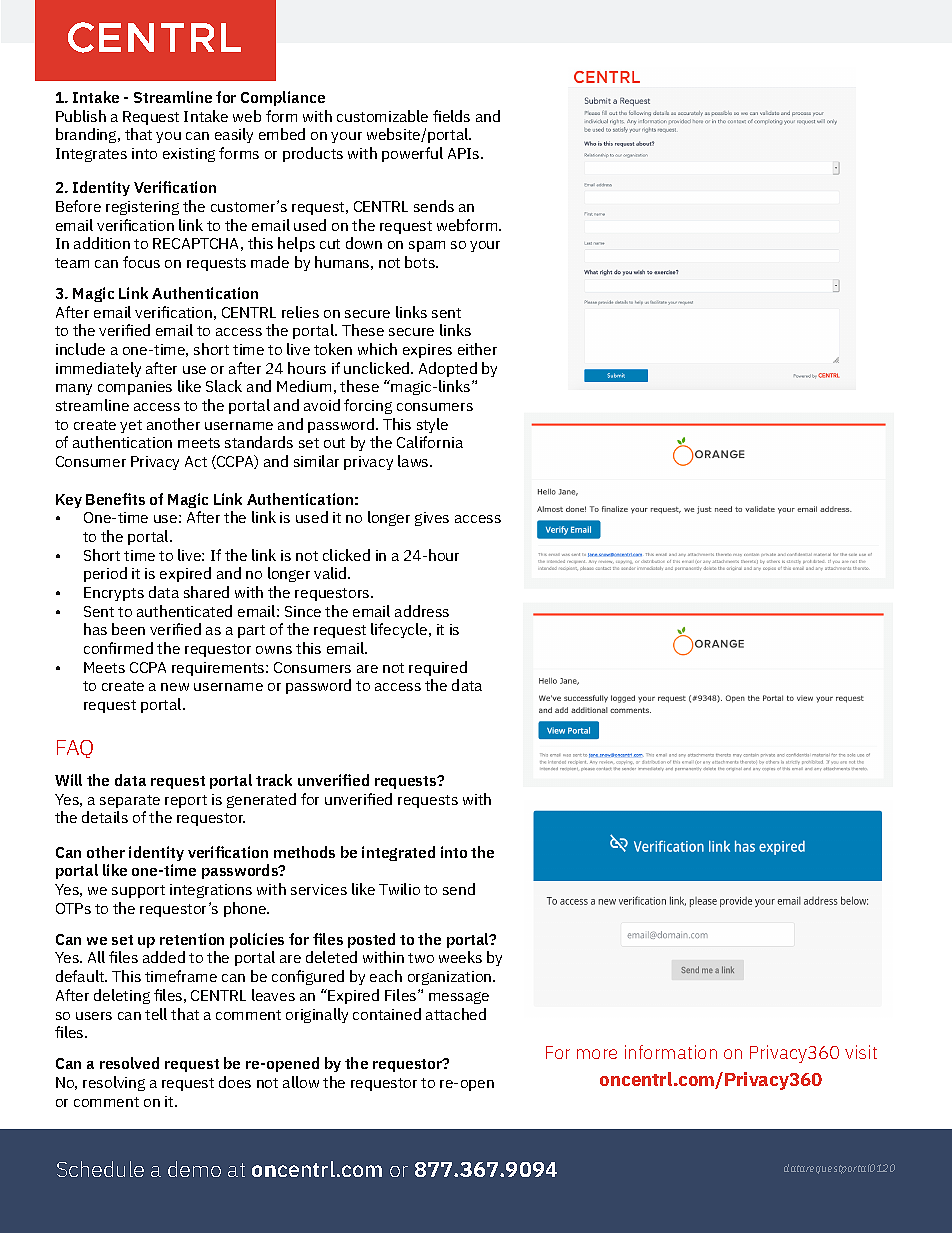 The height and width of the screenshot is (1233, 952). What do you see at coordinates (189, 155) in the screenshot?
I see `existing` at bounding box center [189, 155].
